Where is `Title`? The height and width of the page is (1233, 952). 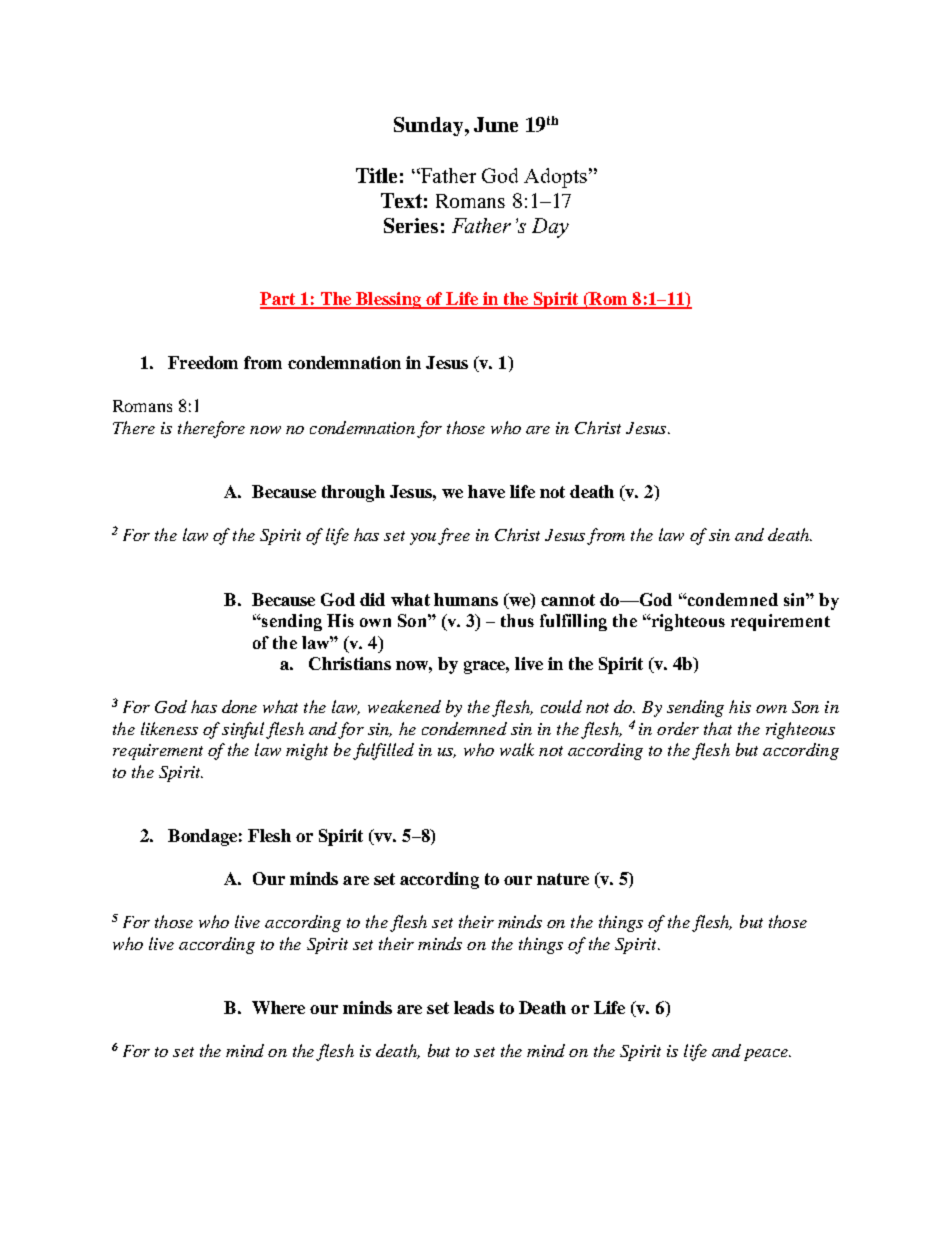
Title is located at coordinates (376, 175).
